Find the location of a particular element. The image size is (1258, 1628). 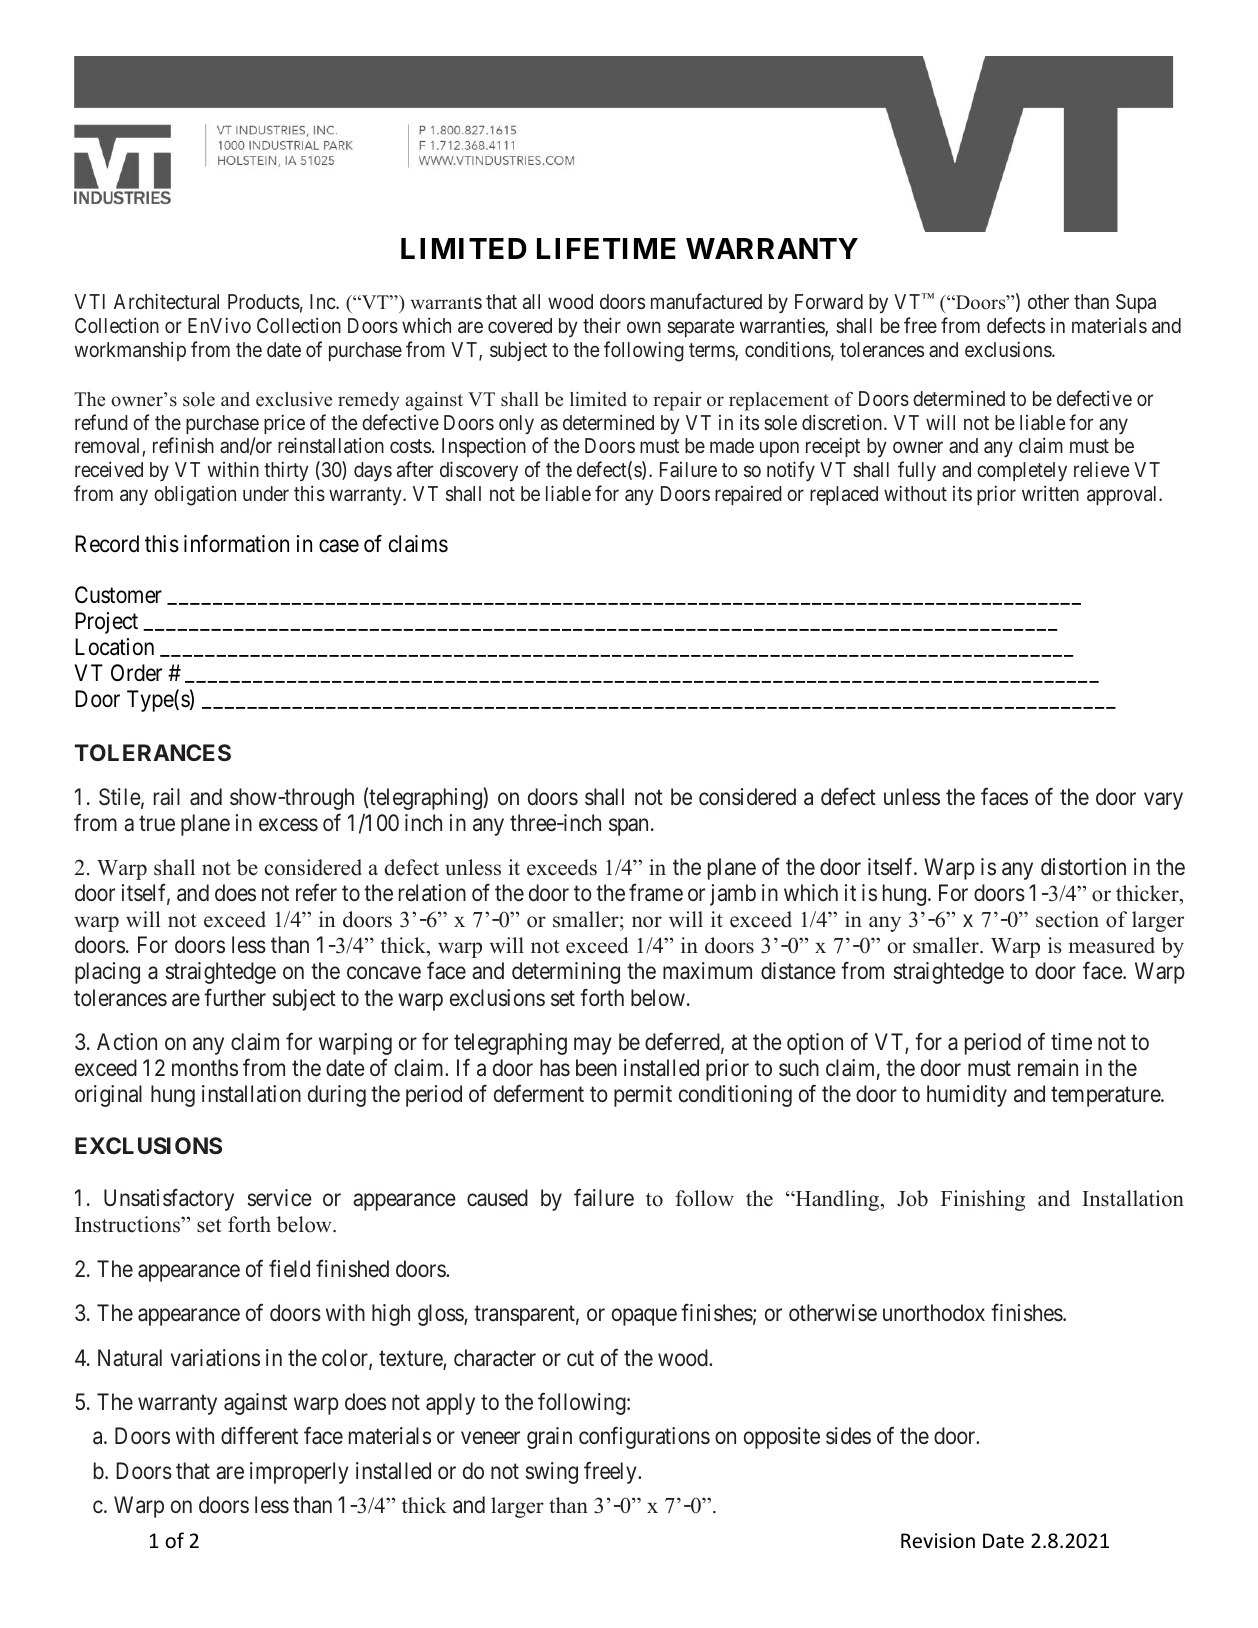

frame is located at coordinates (656, 893).
